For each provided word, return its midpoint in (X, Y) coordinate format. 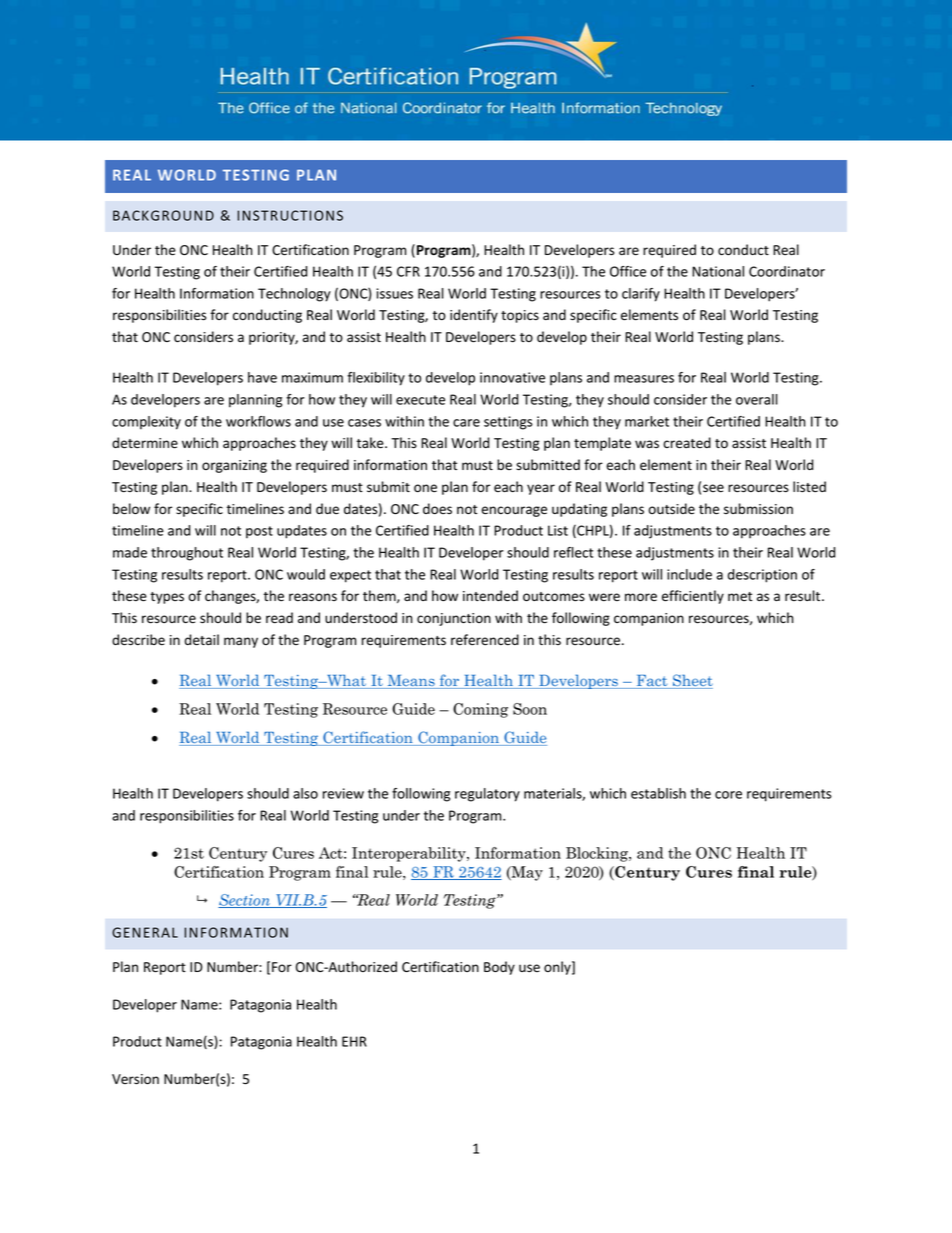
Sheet (692, 681)
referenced (485, 640)
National (718, 271)
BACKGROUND (163, 215)
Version (135, 1079)
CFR (408, 271)
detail (202, 640)
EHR (354, 1041)
